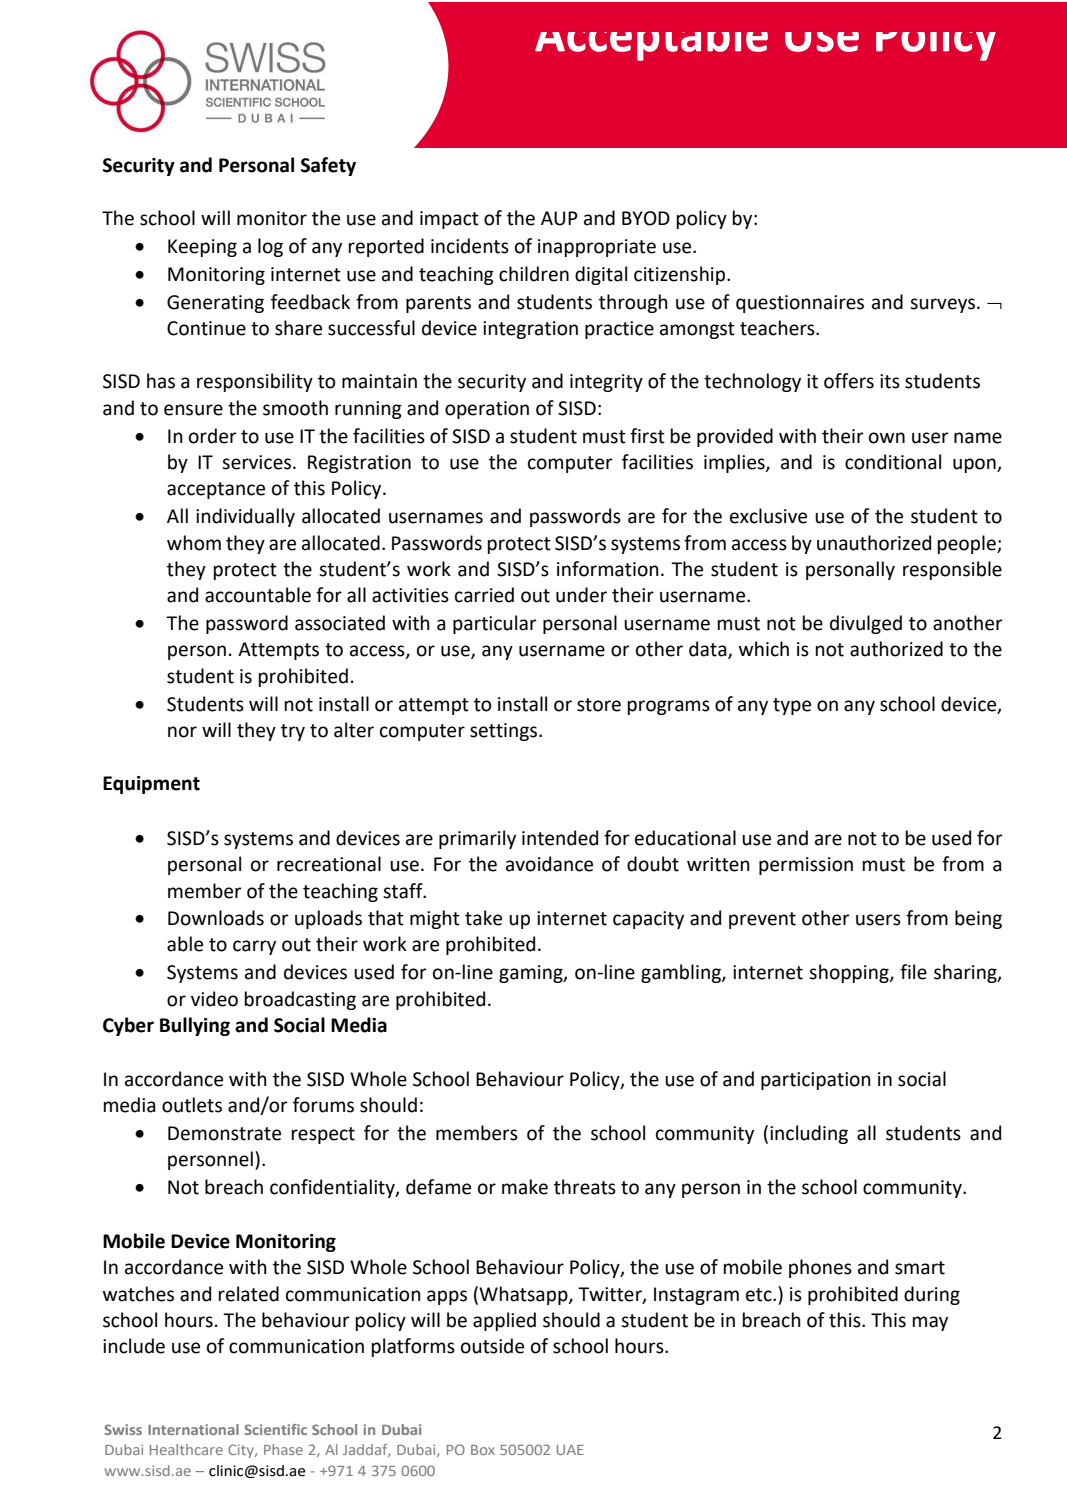 The height and width of the page is (1511, 1067). I want to click on Keeping, so click(202, 248).
